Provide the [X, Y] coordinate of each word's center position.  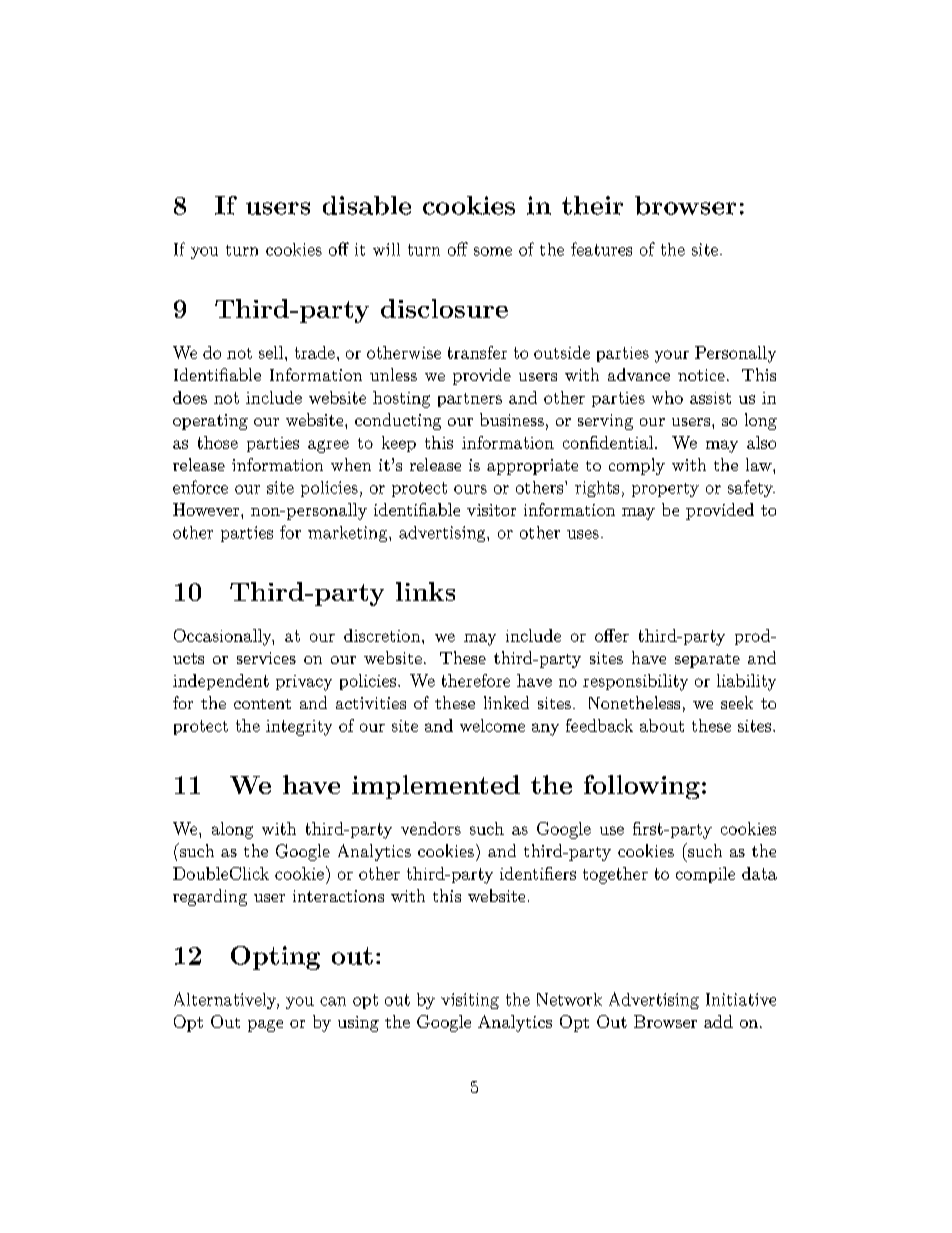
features [601, 249]
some [493, 251]
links [425, 591]
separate [707, 661]
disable [367, 205]
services [266, 658]
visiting [470, 1001]
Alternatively [226, 1000]
